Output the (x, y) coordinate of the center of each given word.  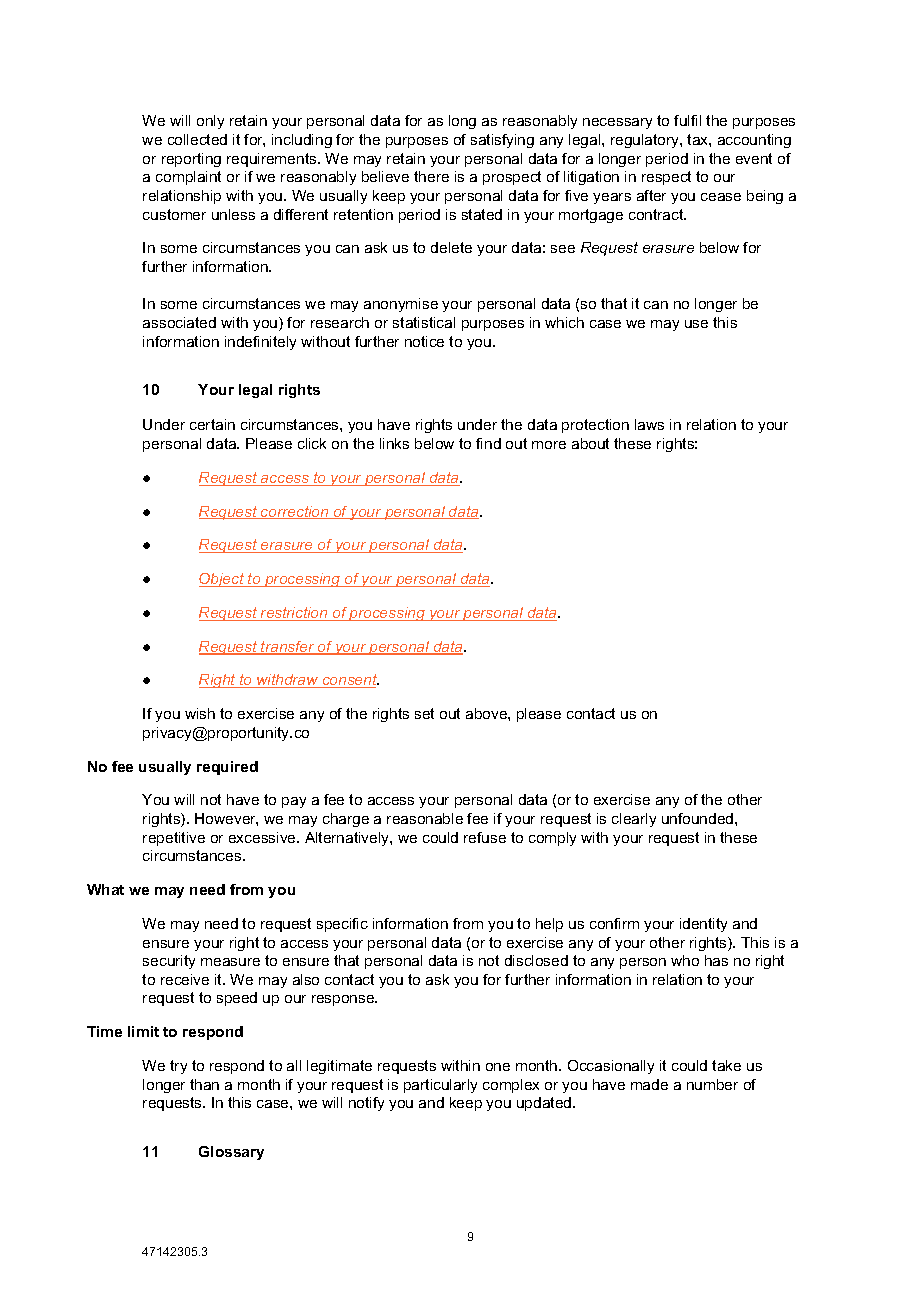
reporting (191, 160)
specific (342, 925)
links (394, 443)
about (590, 443)
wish (200, 713)
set (424, 713)
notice (424, 341)
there (431, 176)
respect (666, 178)
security (169, 962)
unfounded (699, 818)
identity (703, 925)
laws (649, 424)
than (204, 1084)
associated (179, 322)
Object (223, 580)
